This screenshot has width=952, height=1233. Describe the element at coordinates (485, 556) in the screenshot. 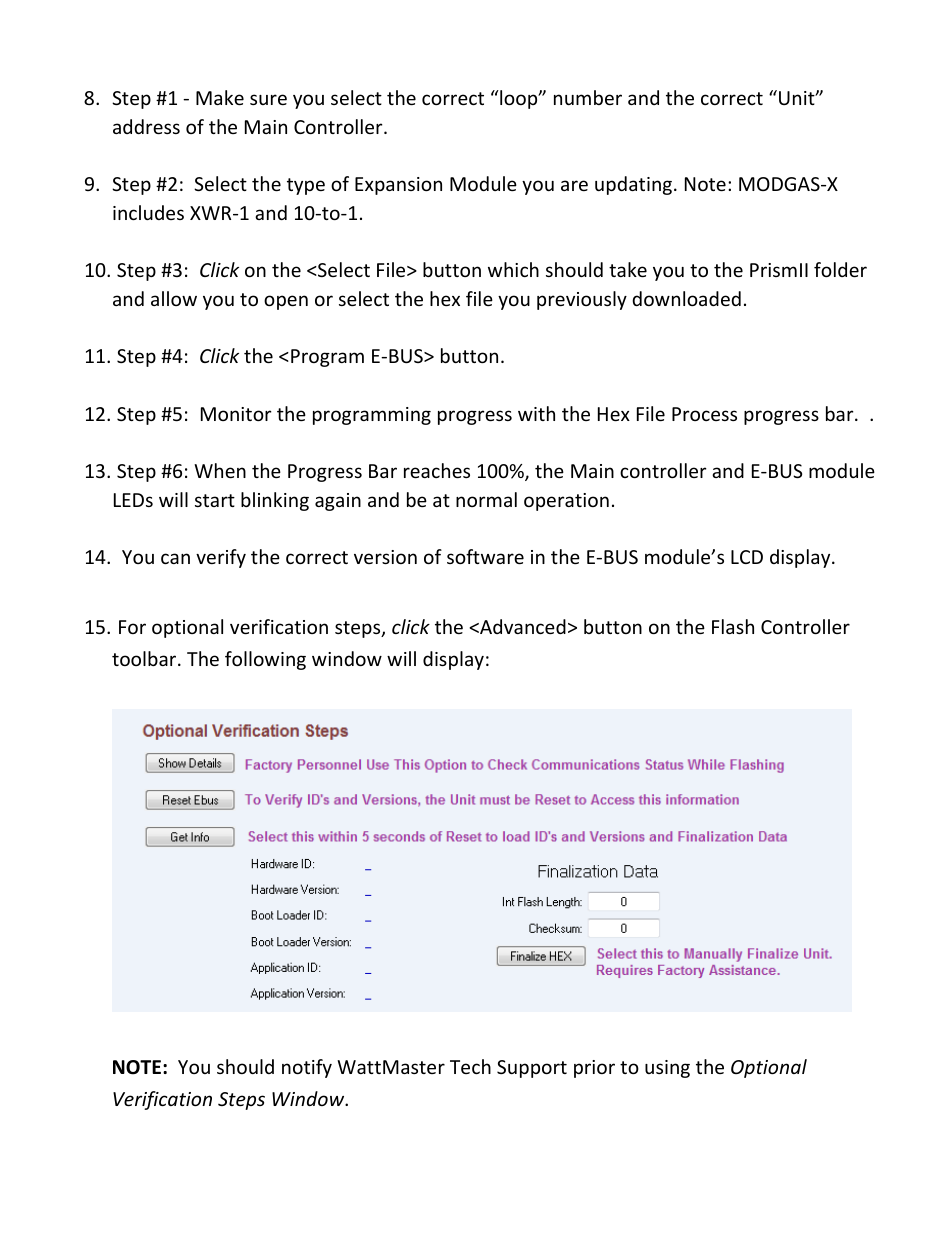

I see `software` at that location.
